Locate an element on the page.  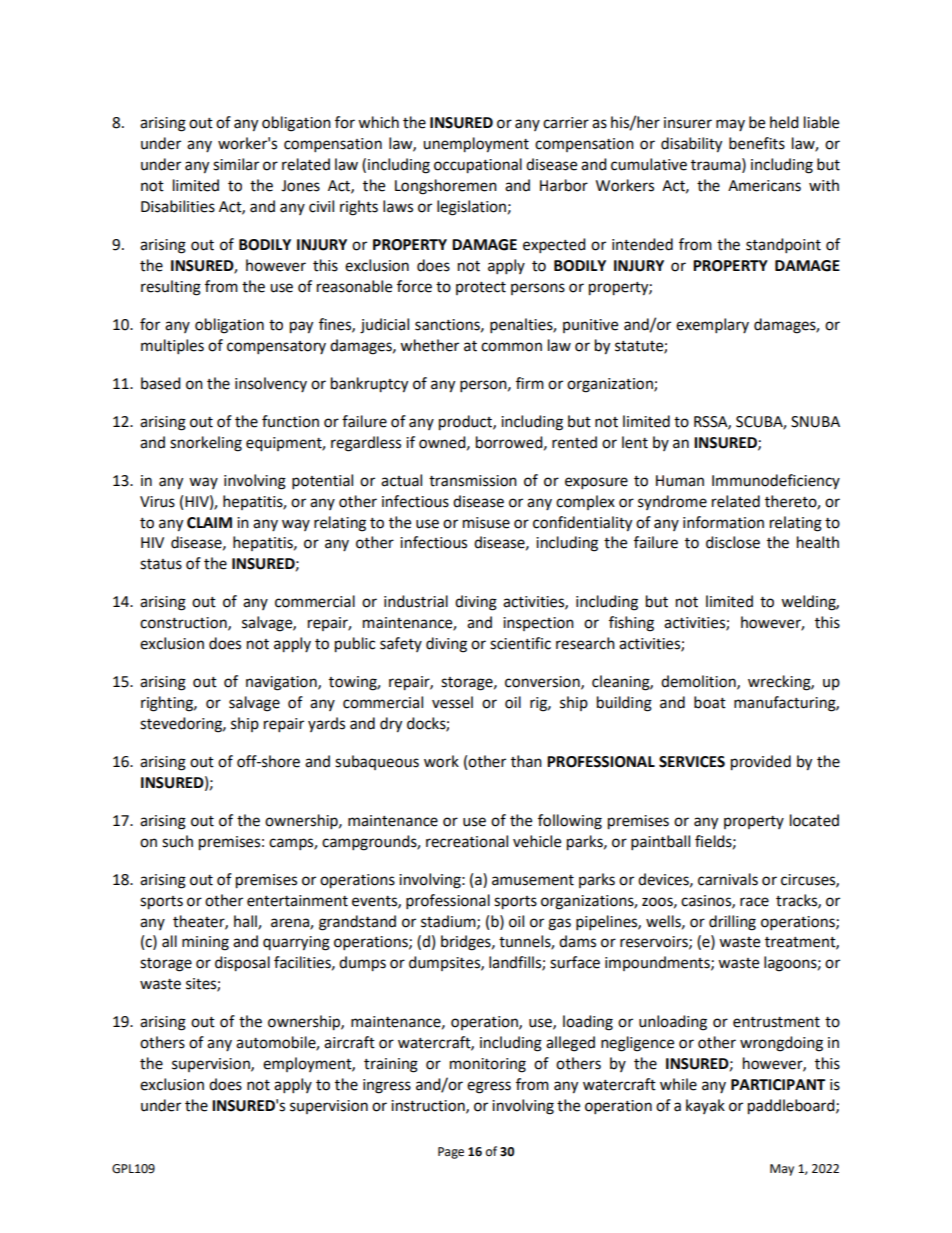
benefits is located at coordinates (757, 143).
